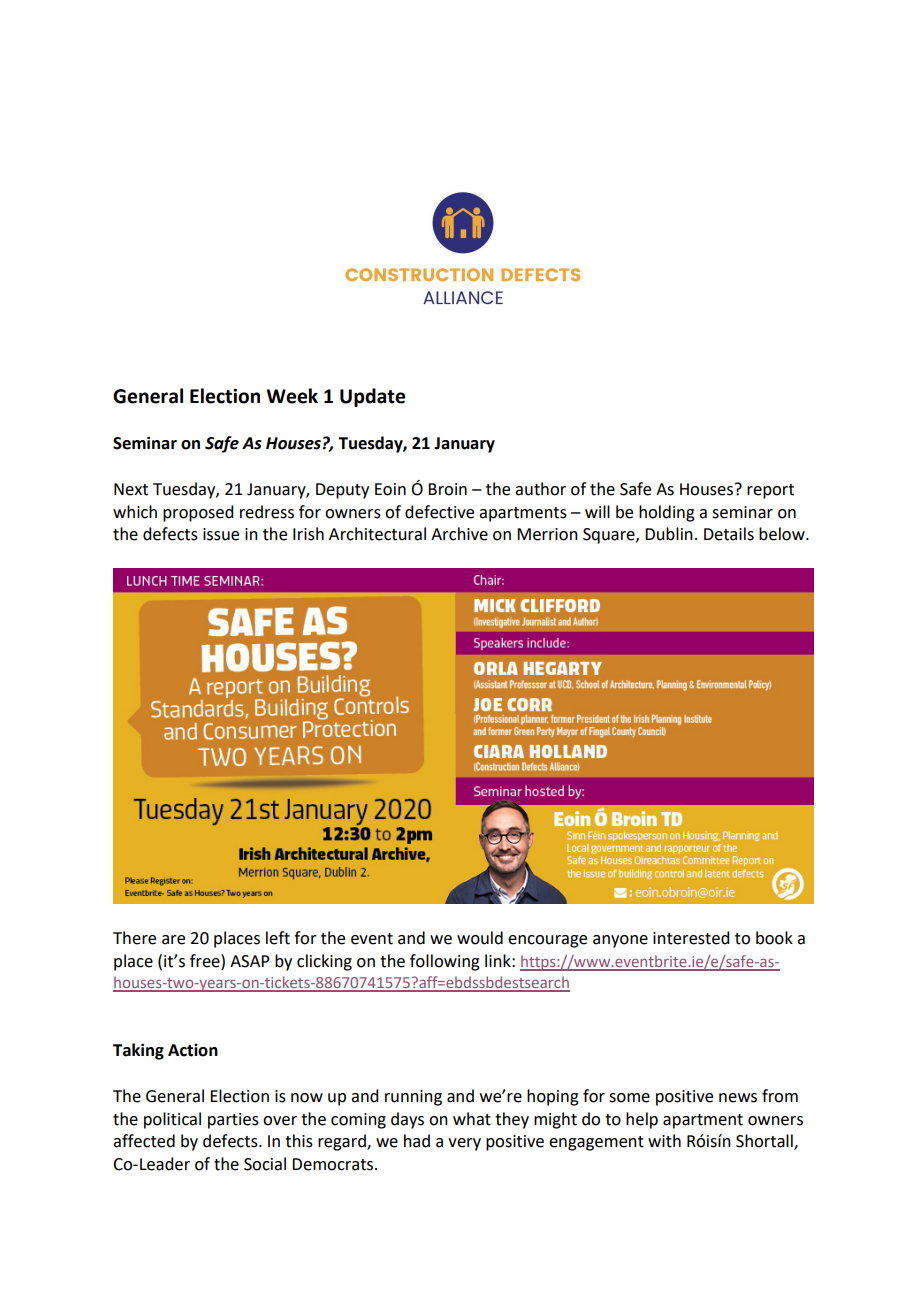 The image size is (924, 1308). I want to click on very, so click(464, 1144).
